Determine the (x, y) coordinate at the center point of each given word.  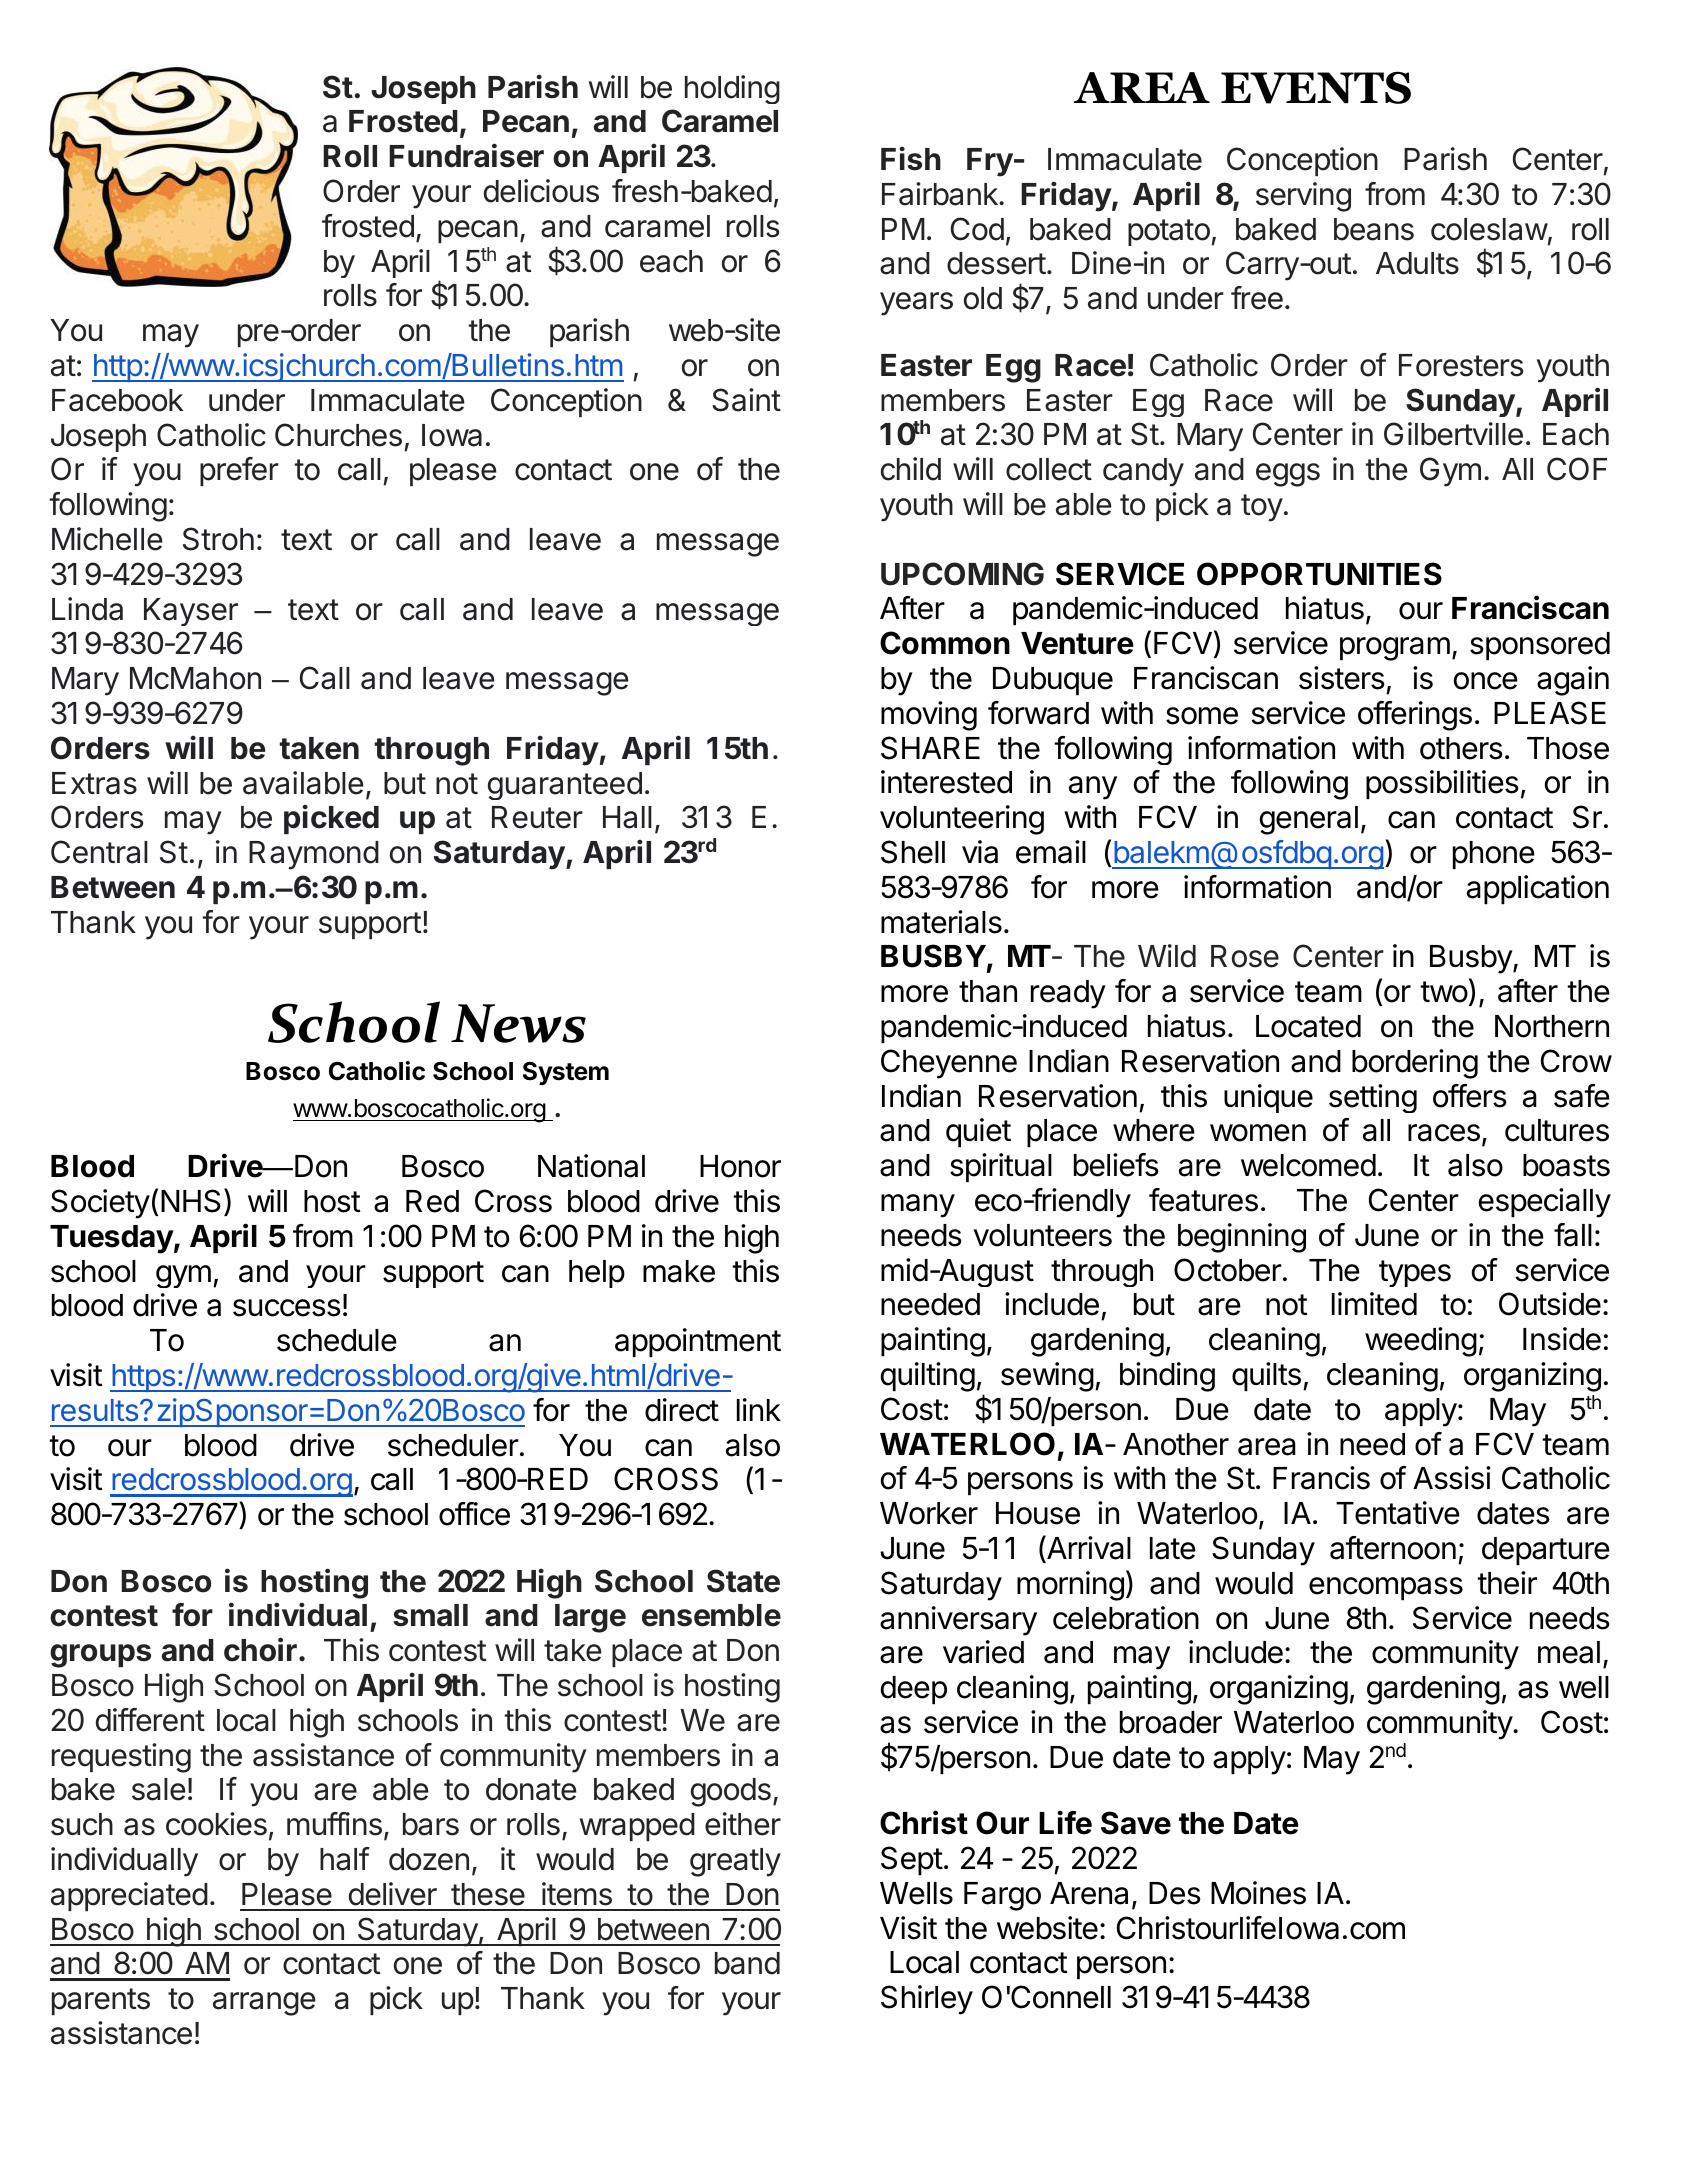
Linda (87, 609)
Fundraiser (466, 155)
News (518, 1023)
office (474, 1514)
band (747, 1963)
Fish (911, 158)
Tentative (1398, 1513)
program (1395, 649)
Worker (929, 1513)
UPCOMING (962, 574)
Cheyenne (949, 1064)
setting (1373, 1098)
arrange (264, 2004)
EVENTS (1316, 87)
